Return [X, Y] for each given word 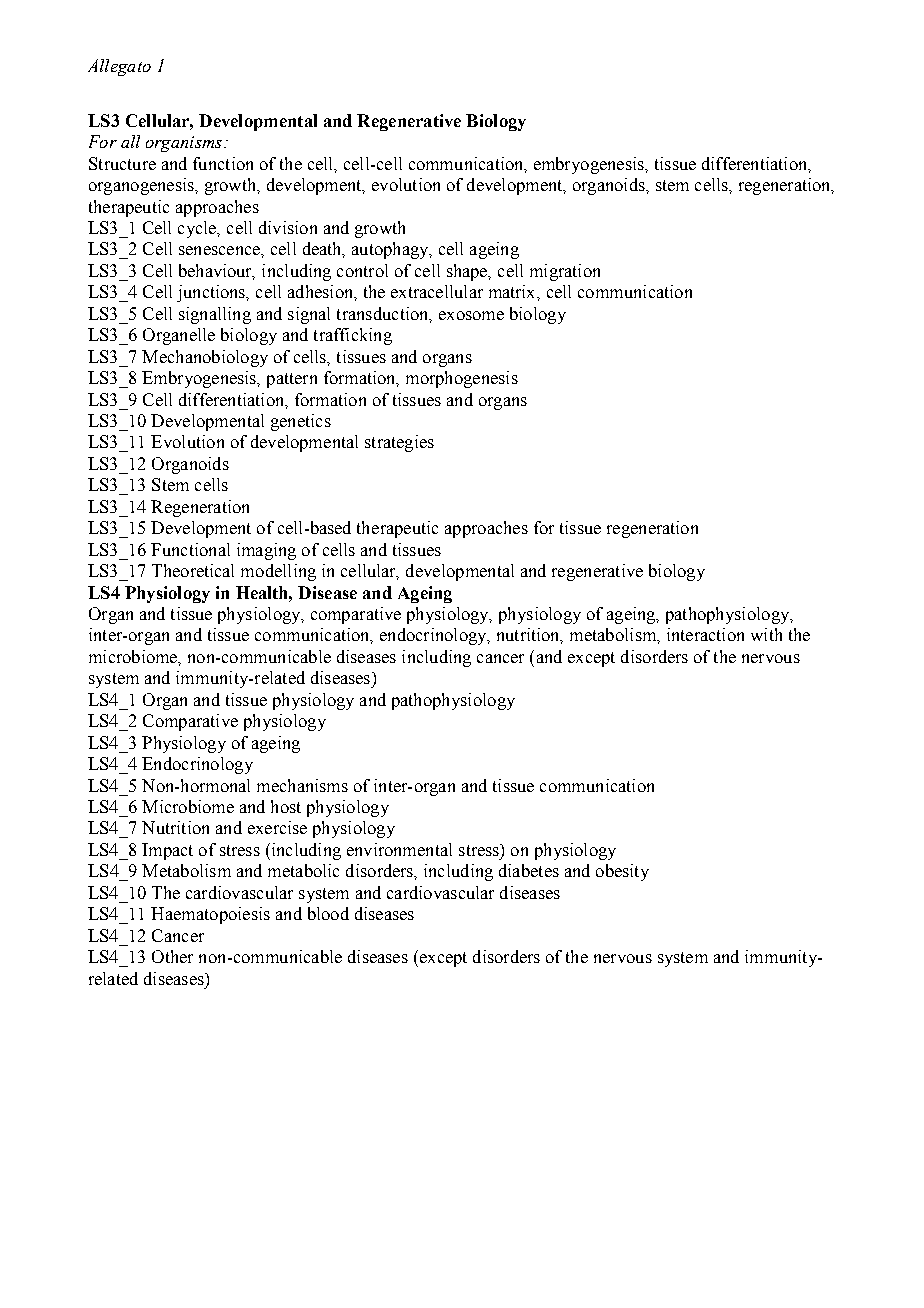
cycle [198, 229]
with [766, 634]
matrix [513, 291]
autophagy [391, 250]
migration [565, 272]
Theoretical [193, 570]
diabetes [529, 870]
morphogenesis [462, 379]
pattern [292, 380]
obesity [622, 872]
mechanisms [302, 785]
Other [172, 956]
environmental [399, 849]
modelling [278, 572]
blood [328, 913]
